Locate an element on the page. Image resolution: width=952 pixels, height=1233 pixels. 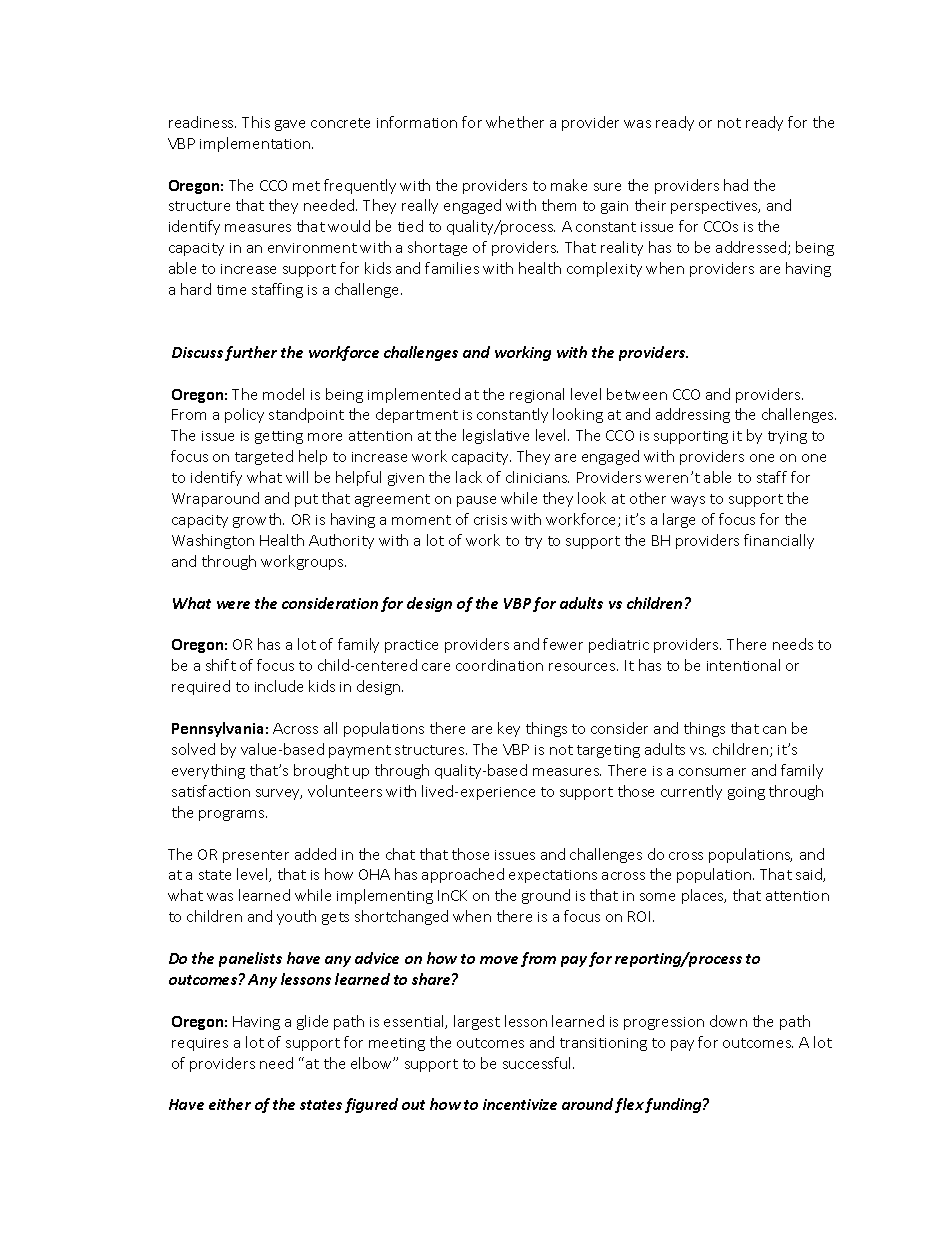
either is located at coordinates (230, 1104).
